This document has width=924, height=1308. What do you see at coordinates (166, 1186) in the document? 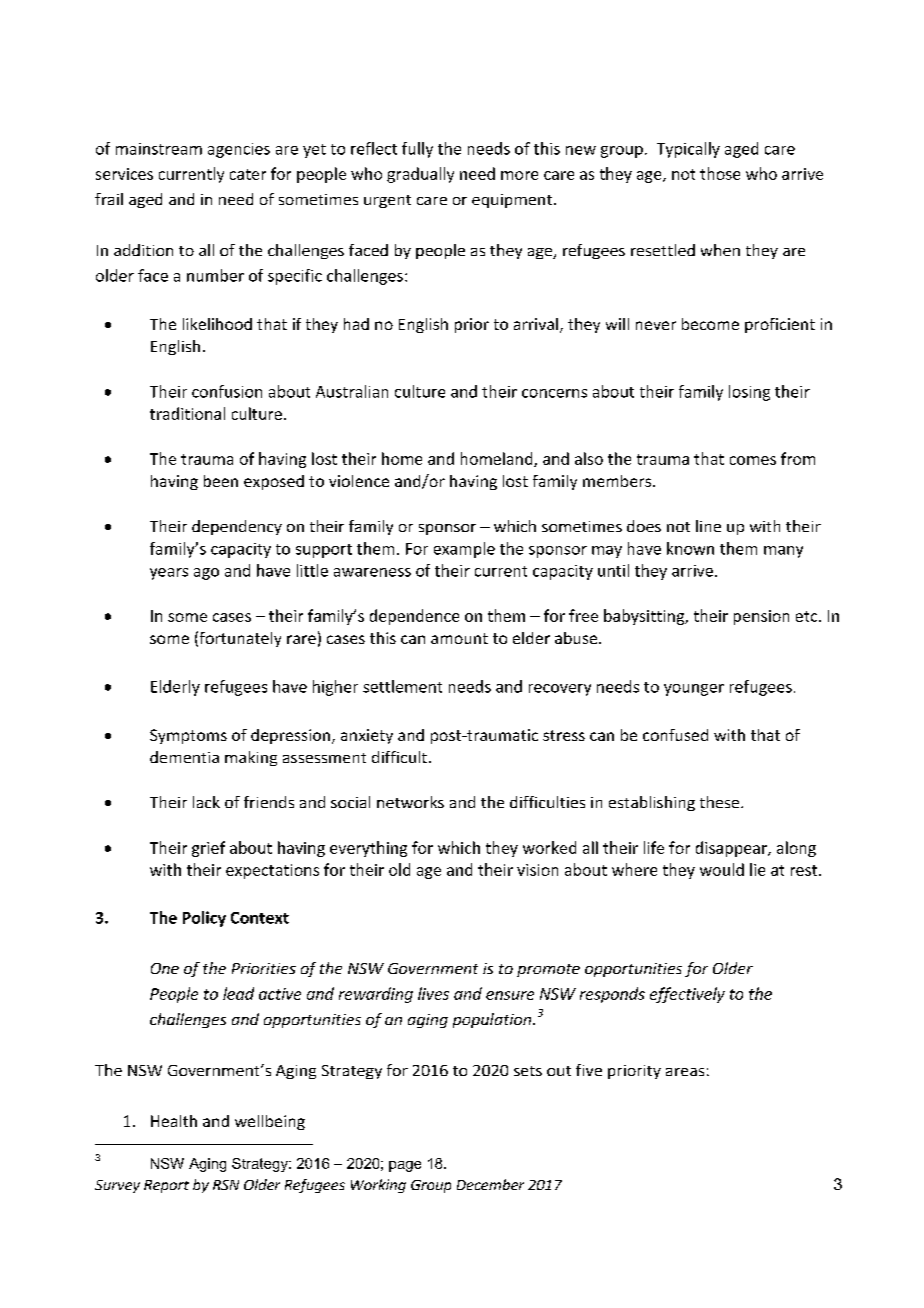
I see `Report` at bounding box center [166, 1186].
